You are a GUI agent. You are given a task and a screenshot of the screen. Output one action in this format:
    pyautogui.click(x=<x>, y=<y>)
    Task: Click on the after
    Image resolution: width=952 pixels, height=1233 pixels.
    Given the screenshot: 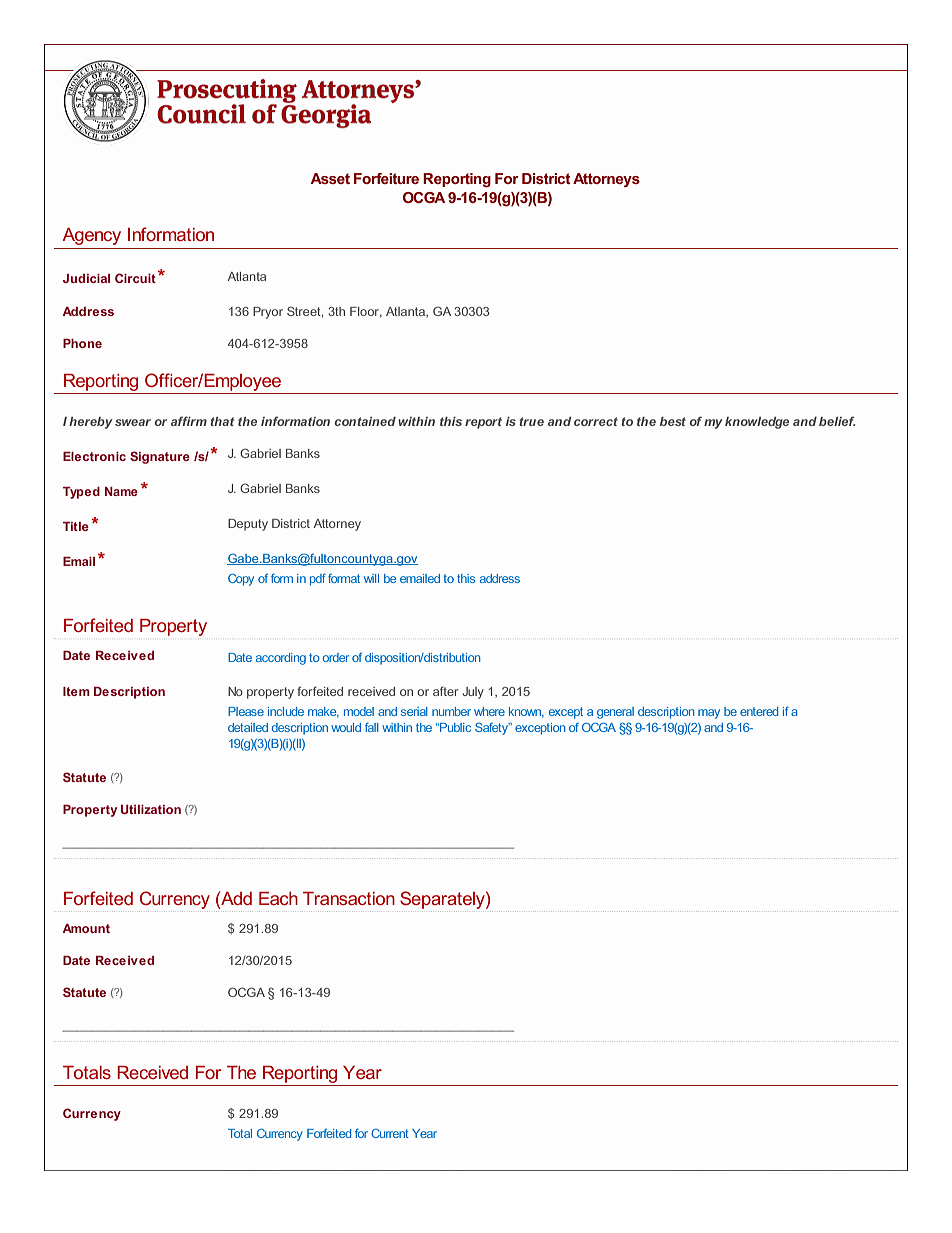 What is the action you would take?
    pyautogui.click(x=445, y=691)
